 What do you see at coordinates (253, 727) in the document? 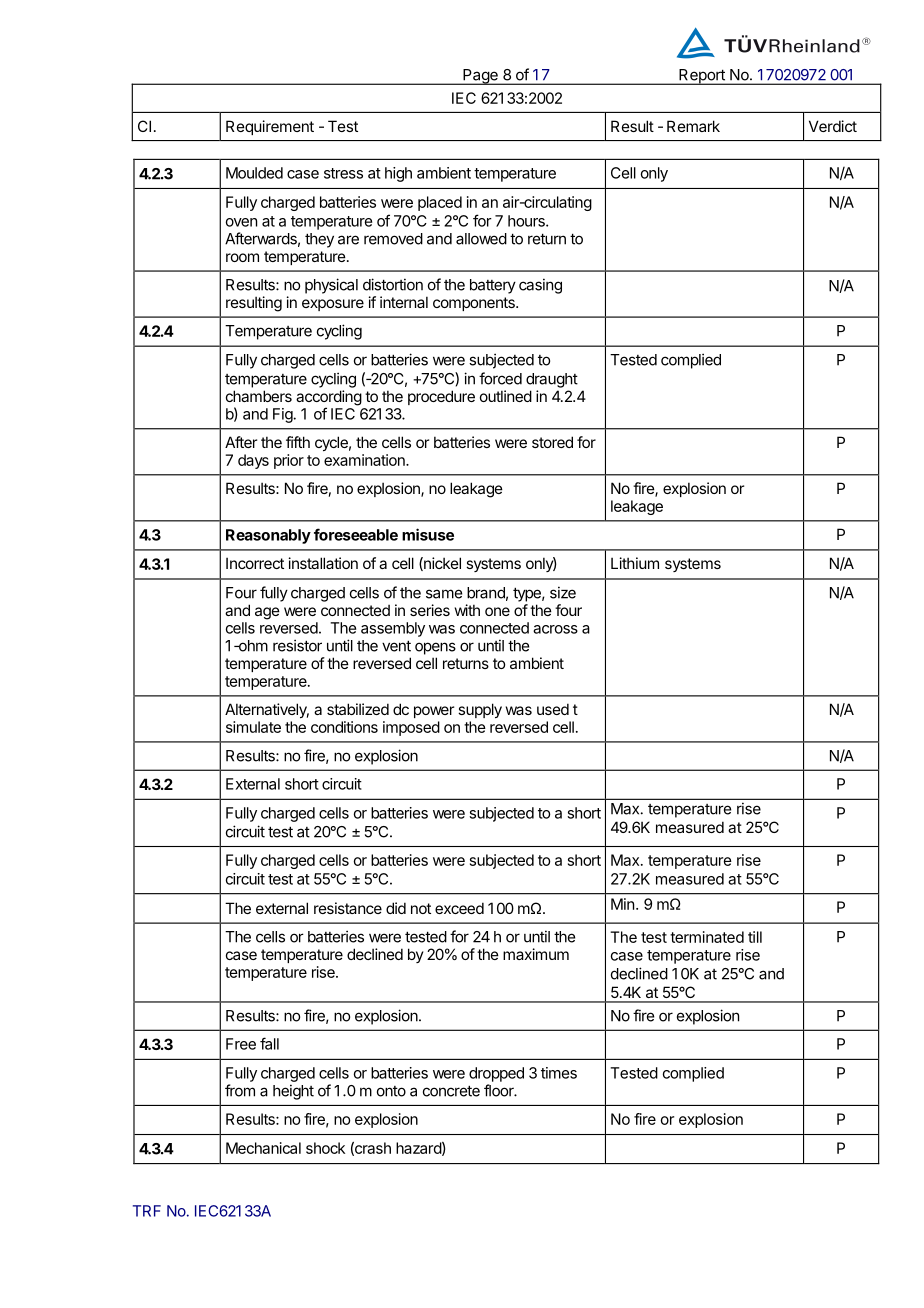
I see `simulate` at bounding box center [253, 727].
